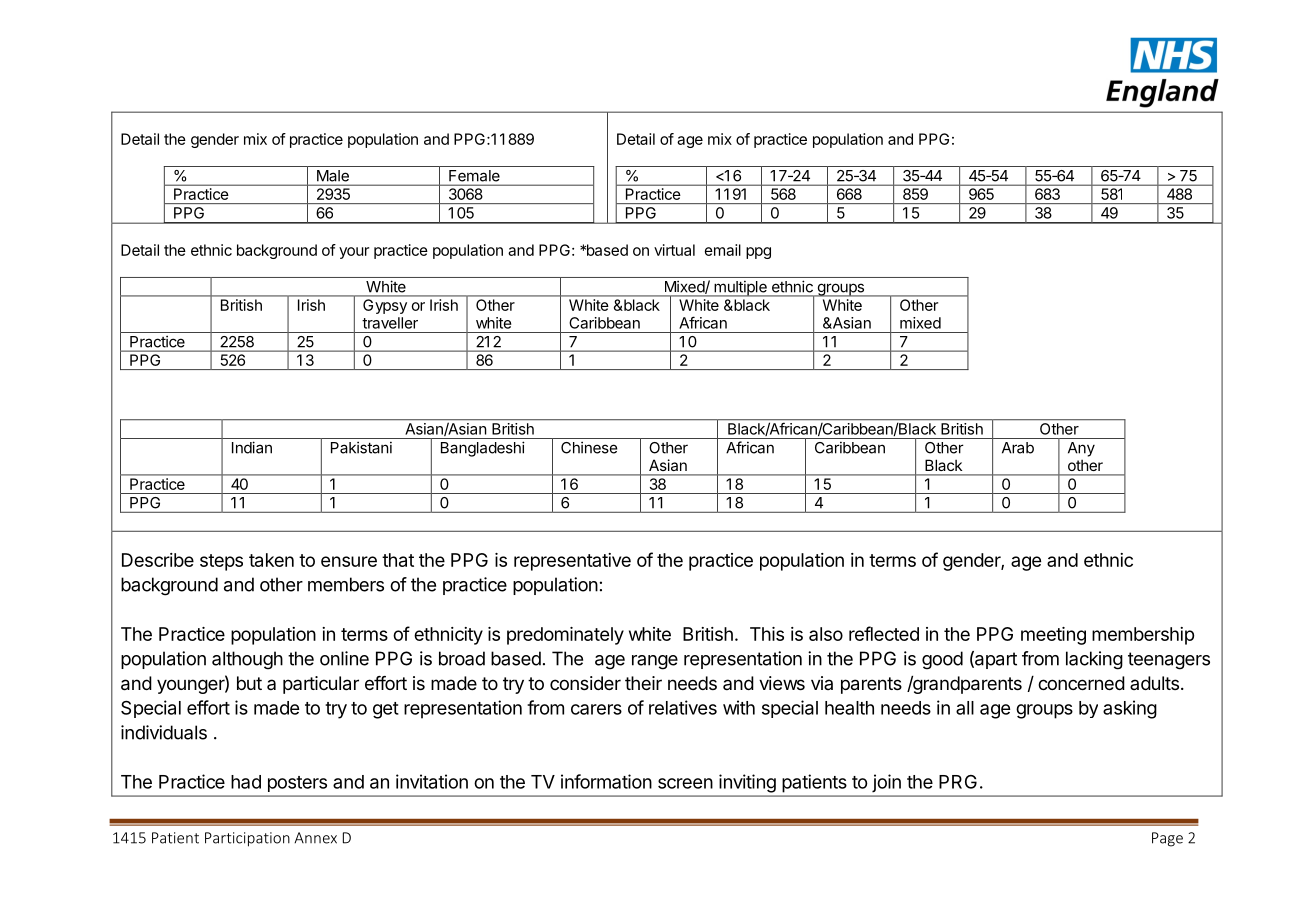 Image resolution: width=1308 pixels, height=924 pixels. I want to click on your, so click(354, 253).
